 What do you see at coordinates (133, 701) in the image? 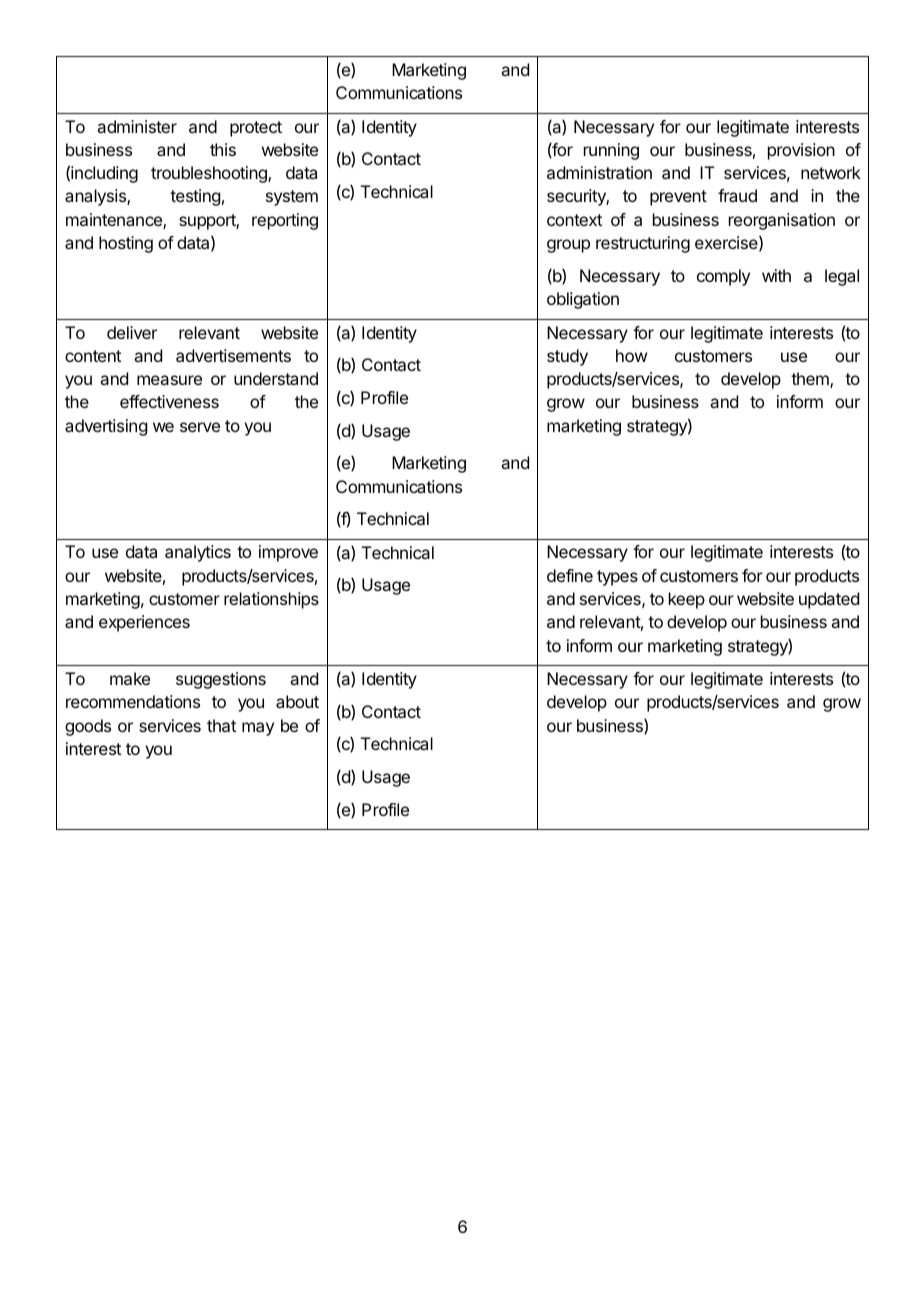
I see `recommendations` at bounding box center [133, 701].
